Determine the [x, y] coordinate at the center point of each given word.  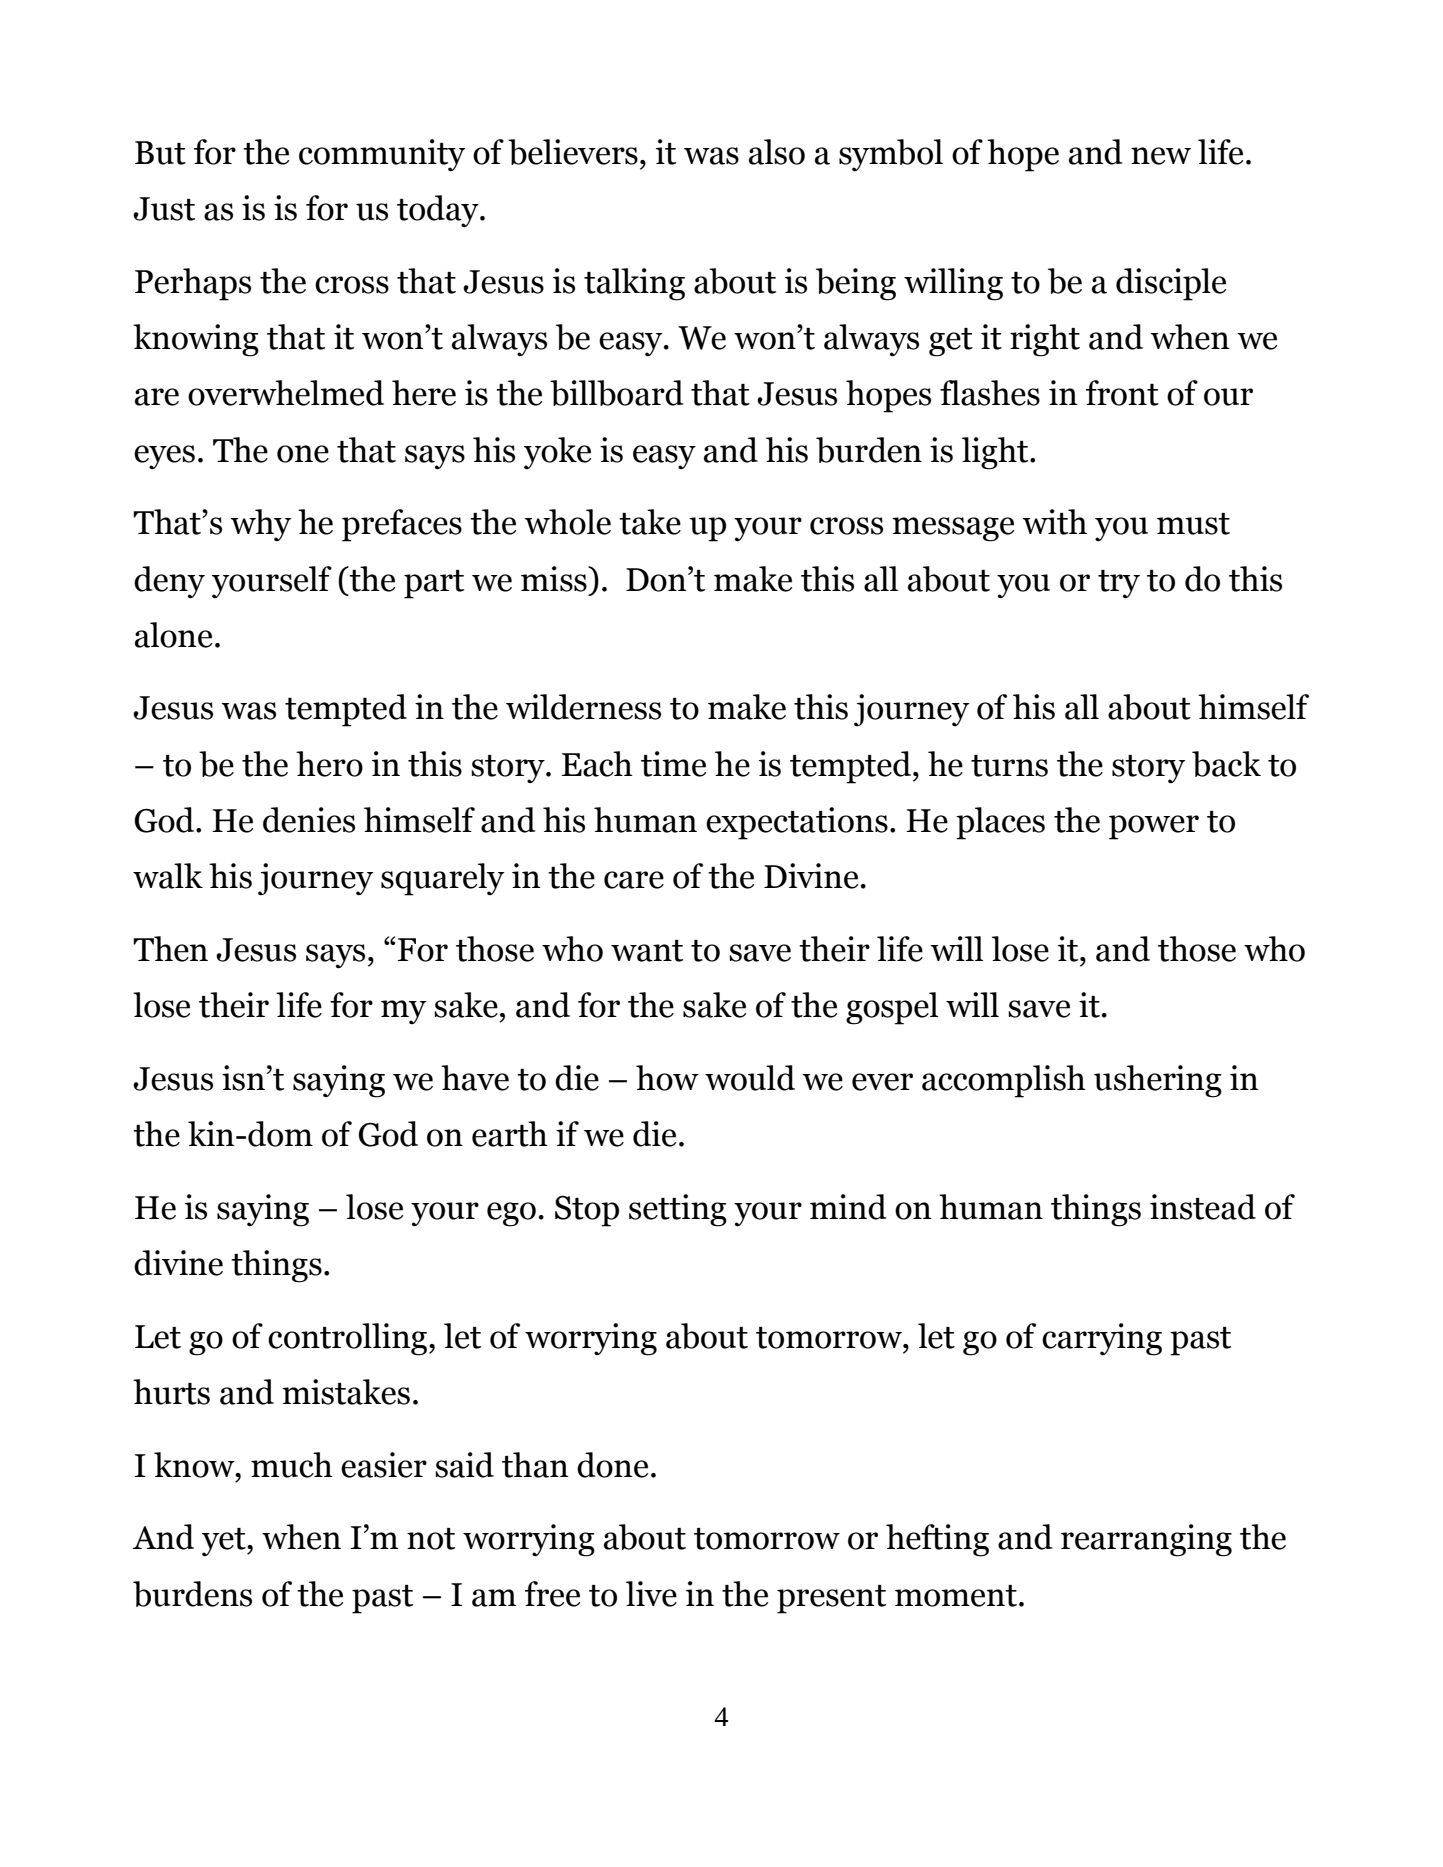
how [667, 1078]
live [651, 1594]
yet [225, 1542]
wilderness [583, 707]
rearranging [1146, 1540]
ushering [1158, 1081]
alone [173, 635]
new [1161, 156]
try [1119, 584]
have [475, 1078]
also [777, 152]
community [382, 155]
